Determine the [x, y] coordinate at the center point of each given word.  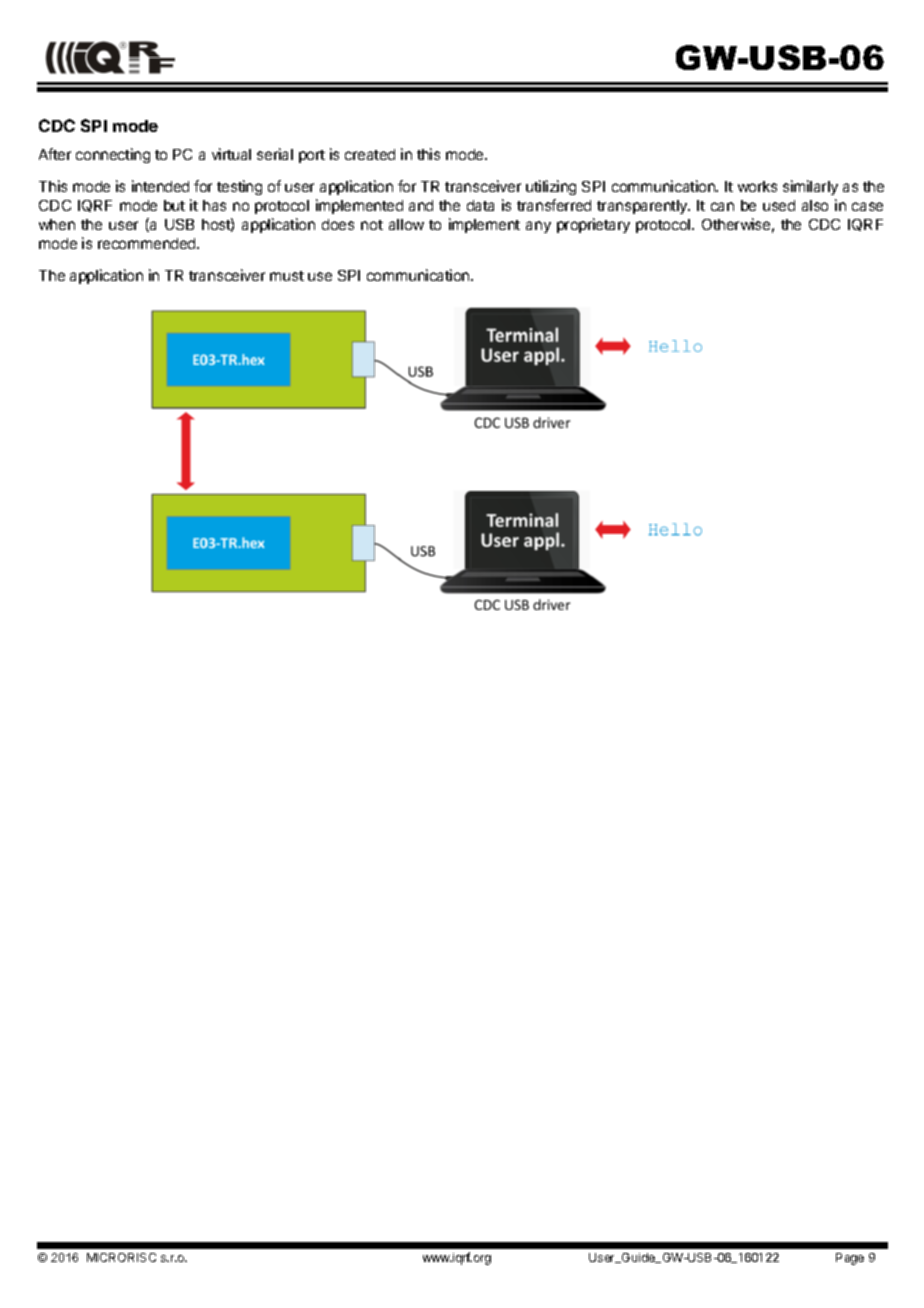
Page [850, 1259]
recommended [148, 243]
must [287, 276]
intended [160, 186]
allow [406, 224]
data [480, 205]
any [538, 227]
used [779, 205]
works [757, 186]
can [722, 206]
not [372, 225]
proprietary [593, 225]
